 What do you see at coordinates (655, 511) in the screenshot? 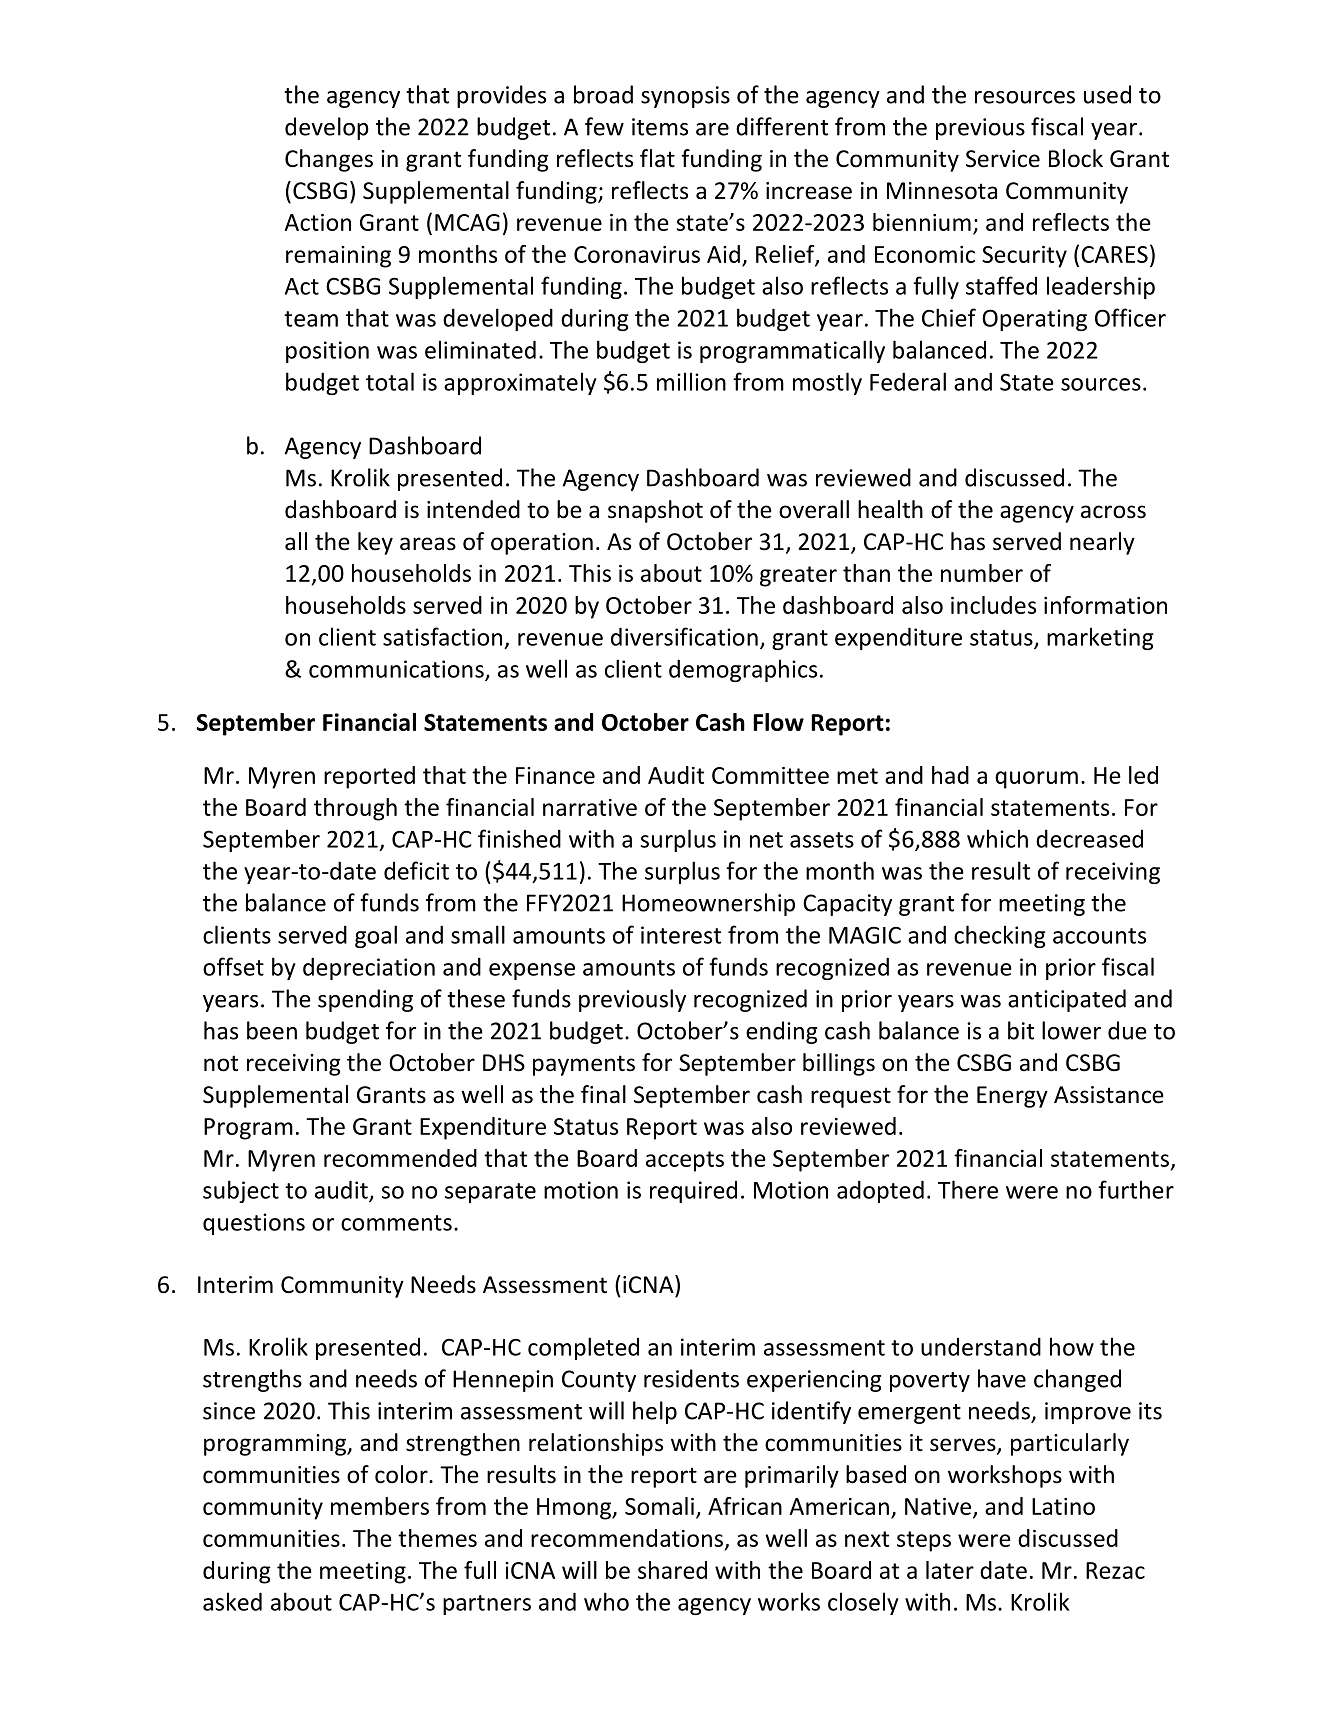
I see `snapshot` at bounding box center [655, 511].
